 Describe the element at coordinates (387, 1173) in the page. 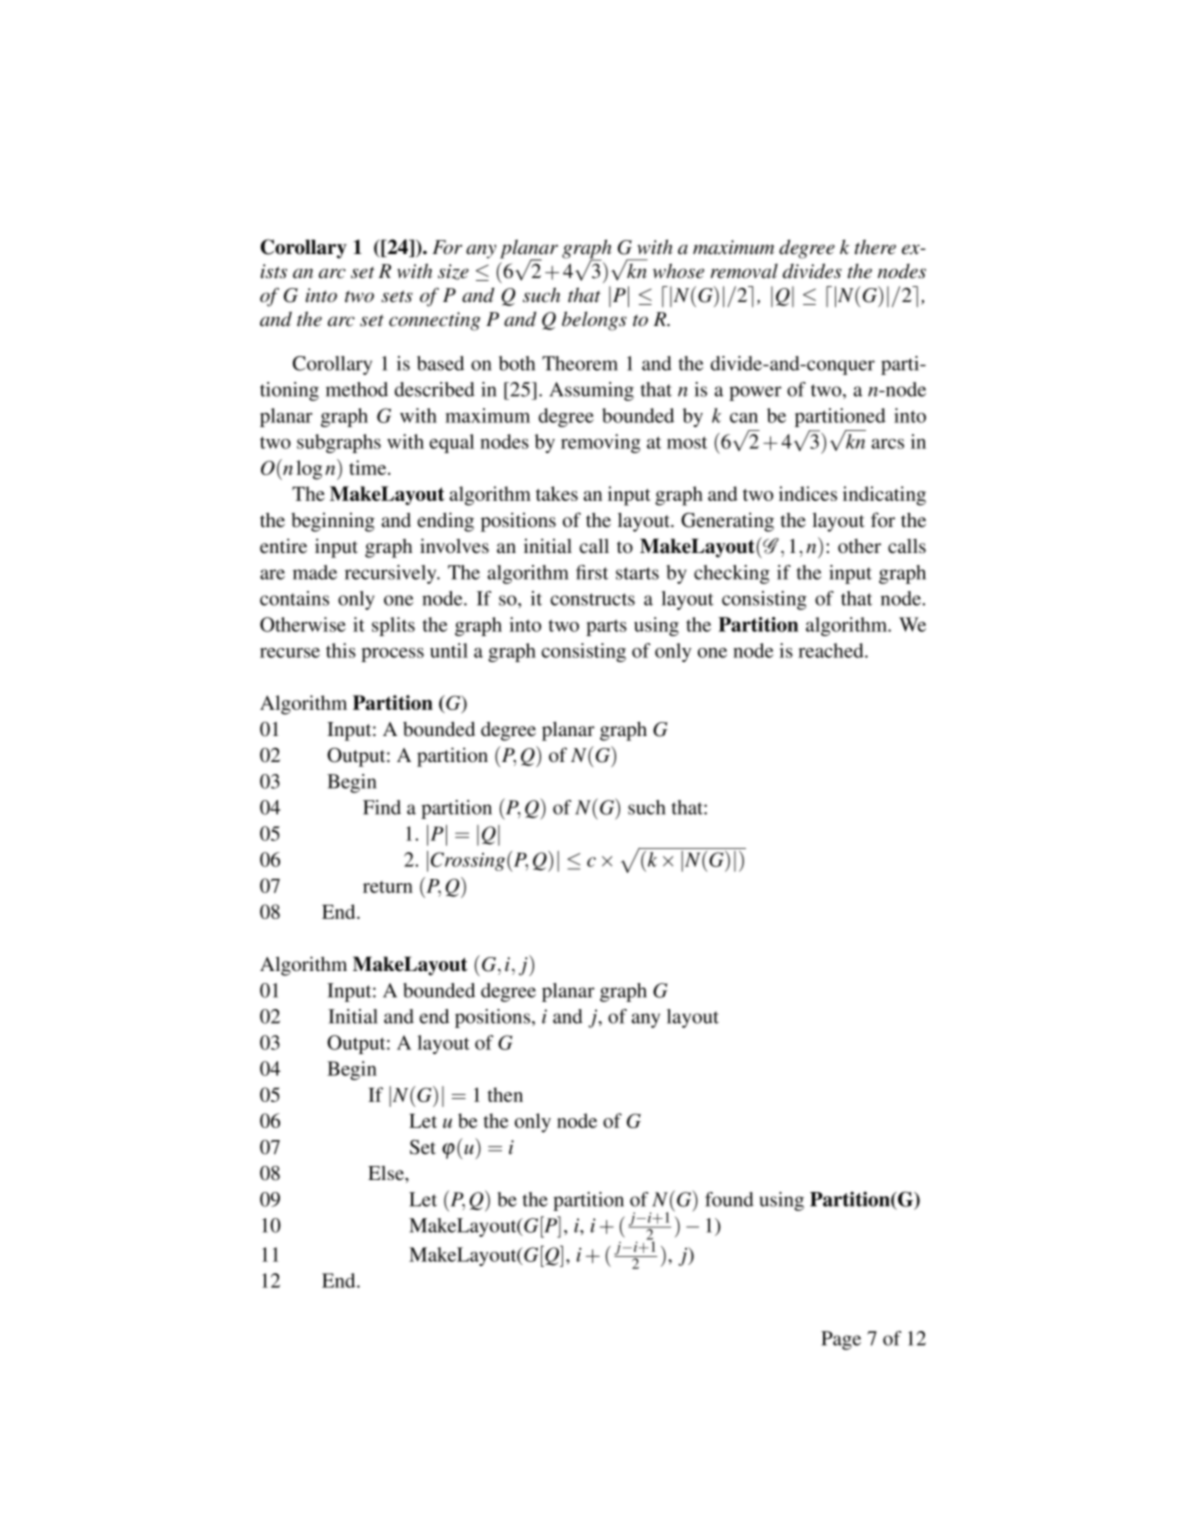

I see `Else` at that location.
